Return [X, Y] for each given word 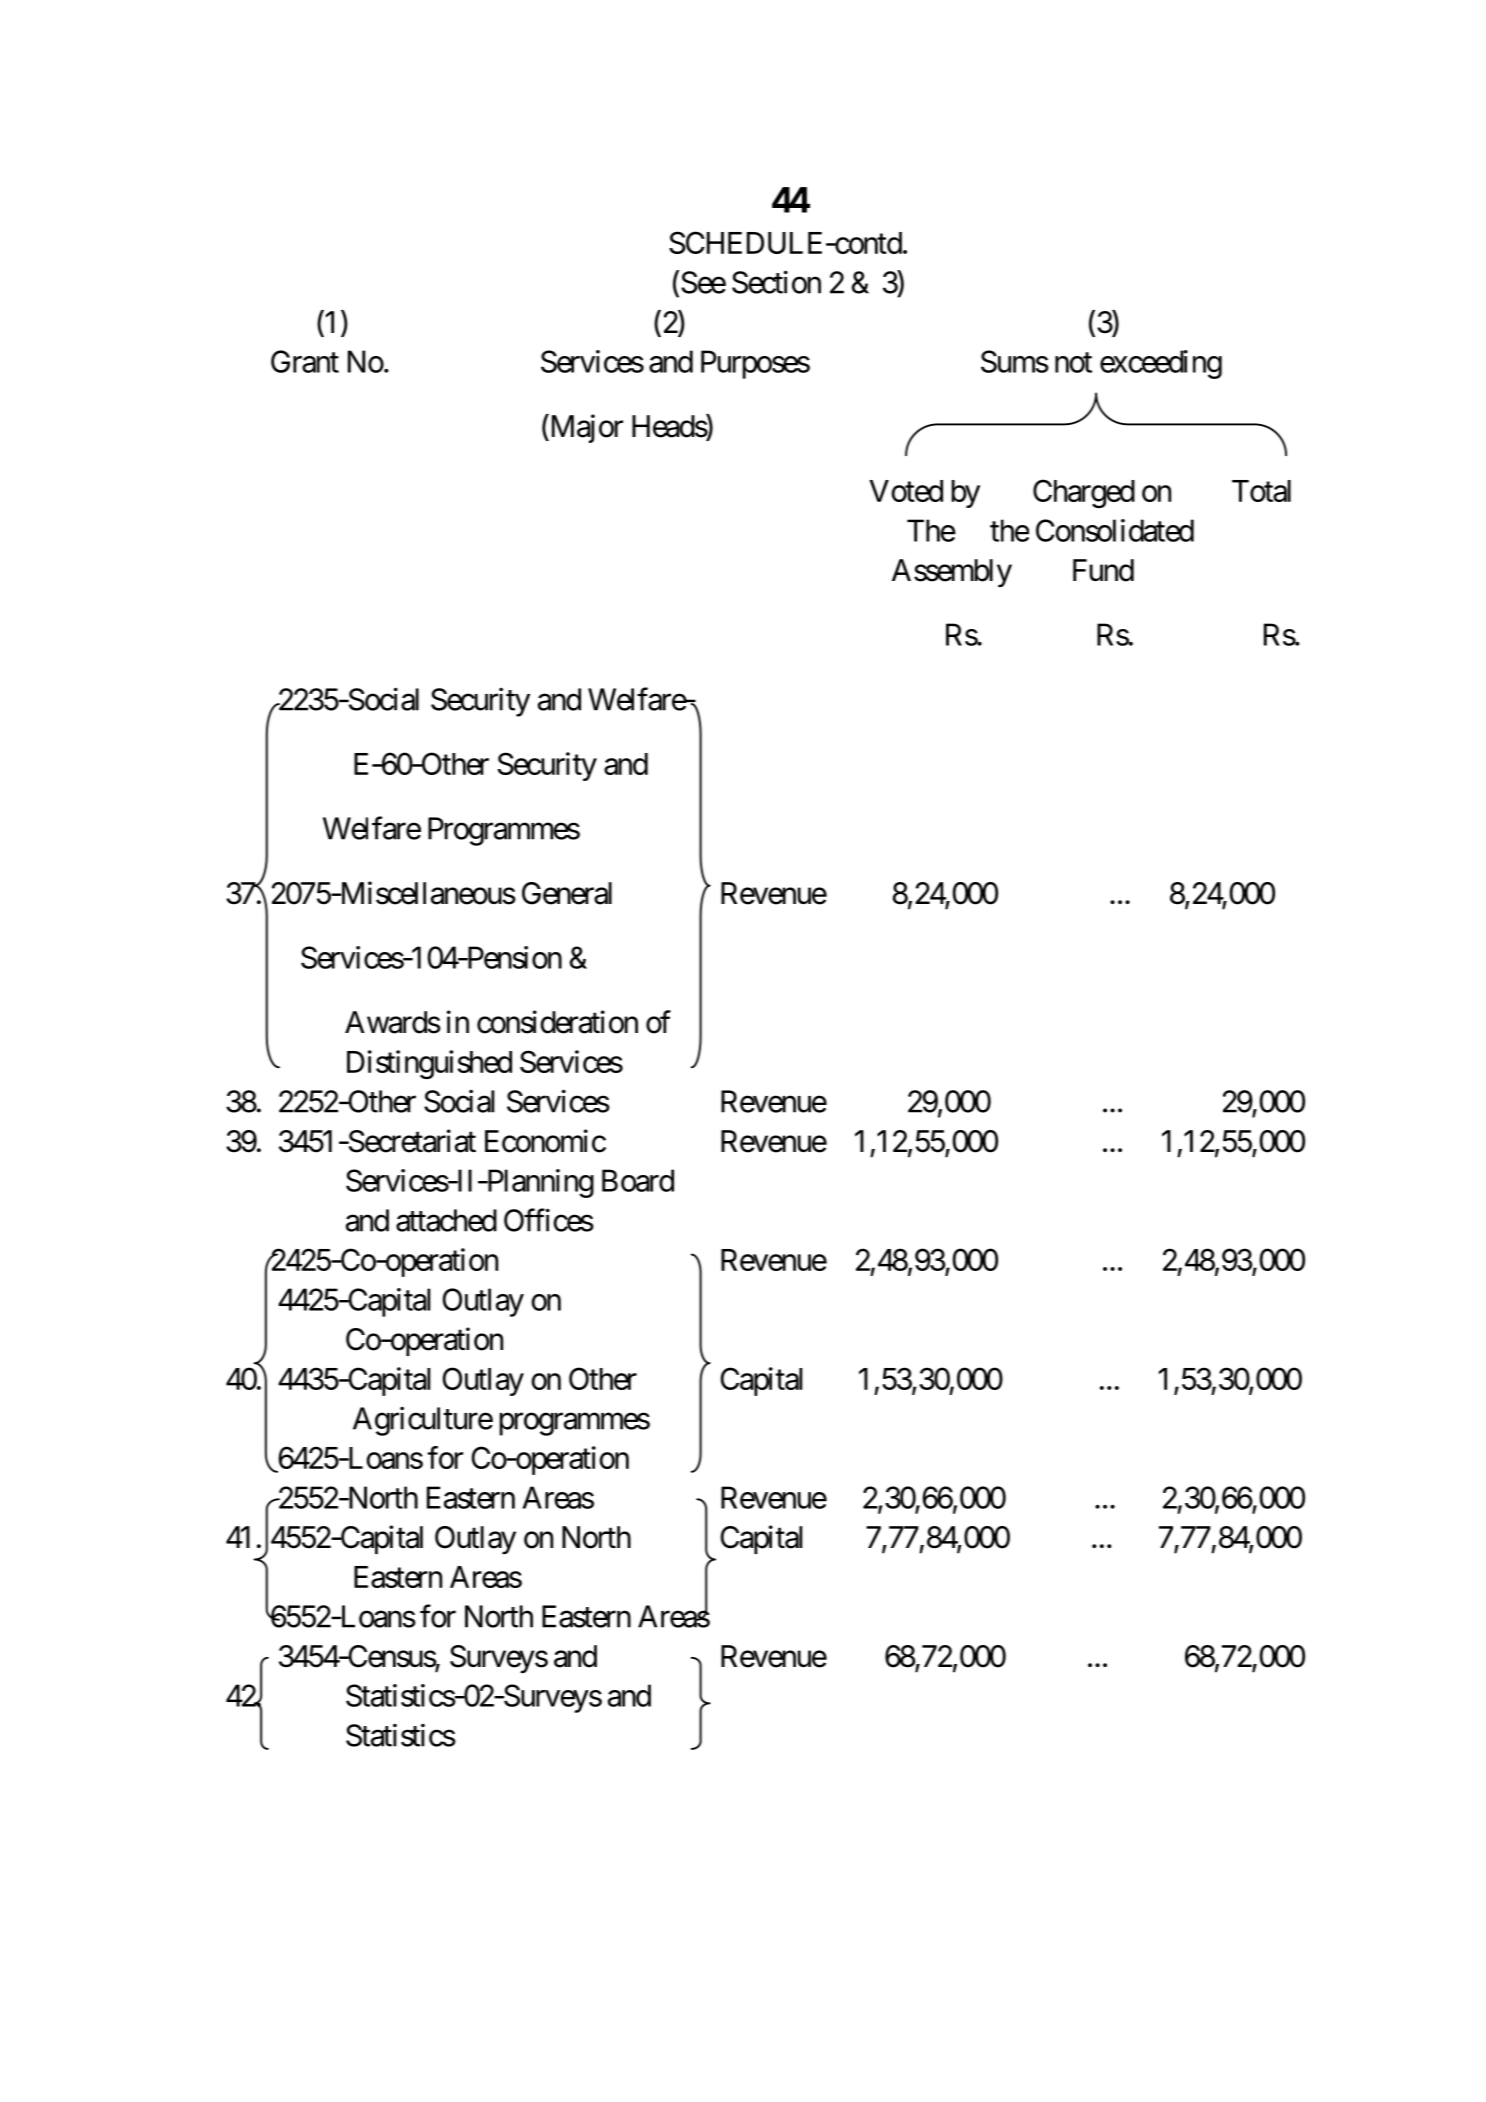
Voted [906, 491]
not [1073, 363]
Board [638, 1180]
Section [776, 282]
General [567, 893]
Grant [305, 361]
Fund [1103, 570]
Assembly [952, 573]
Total [1261, 491]
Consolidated [1115, 530]
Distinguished [429, 1064]
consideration [557, 1022]
